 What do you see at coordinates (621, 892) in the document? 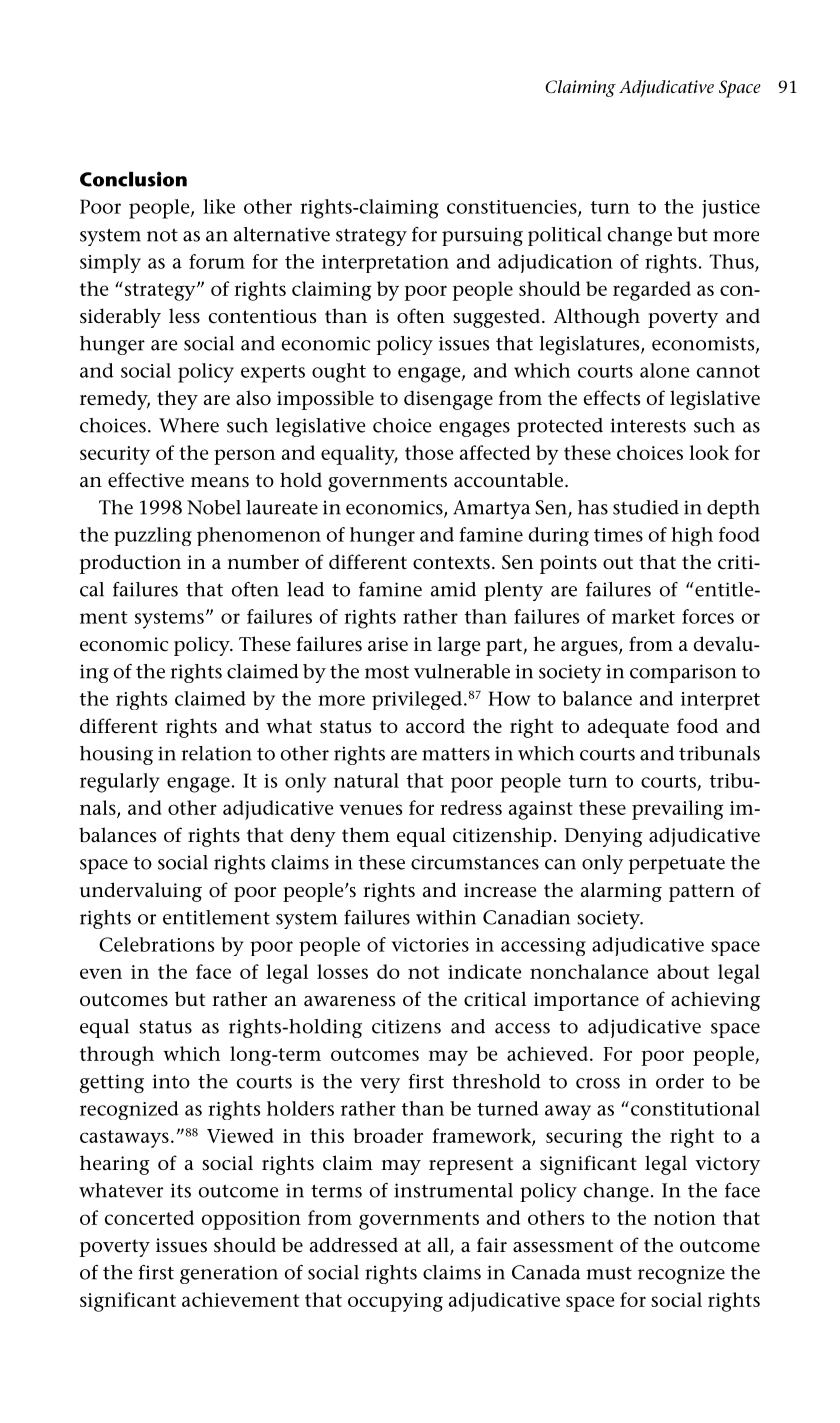
I see `alarming` at bounding box center [621, 892].
